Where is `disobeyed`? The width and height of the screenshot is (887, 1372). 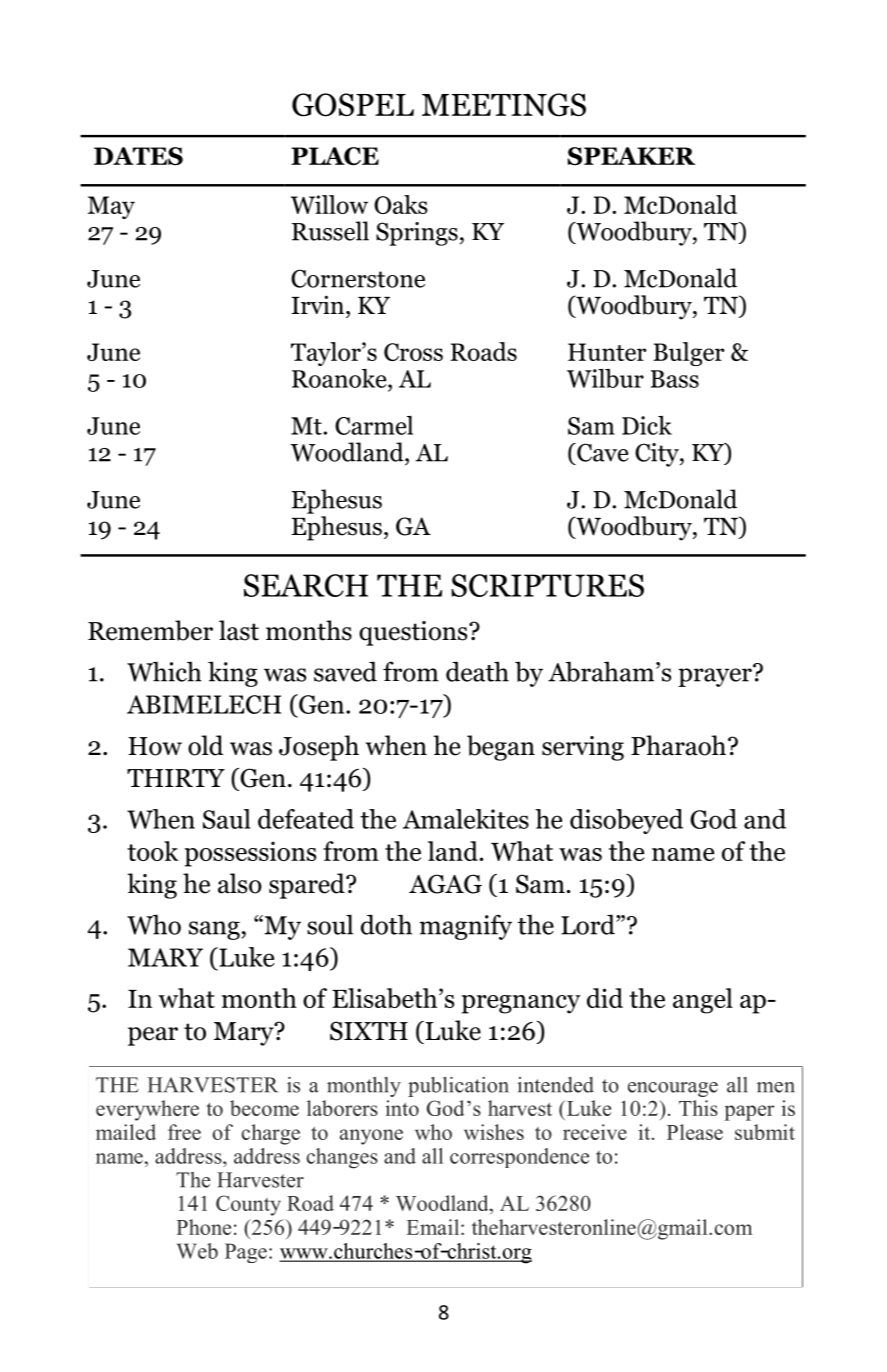 disobeyed is located at coordinates (626, 821).
